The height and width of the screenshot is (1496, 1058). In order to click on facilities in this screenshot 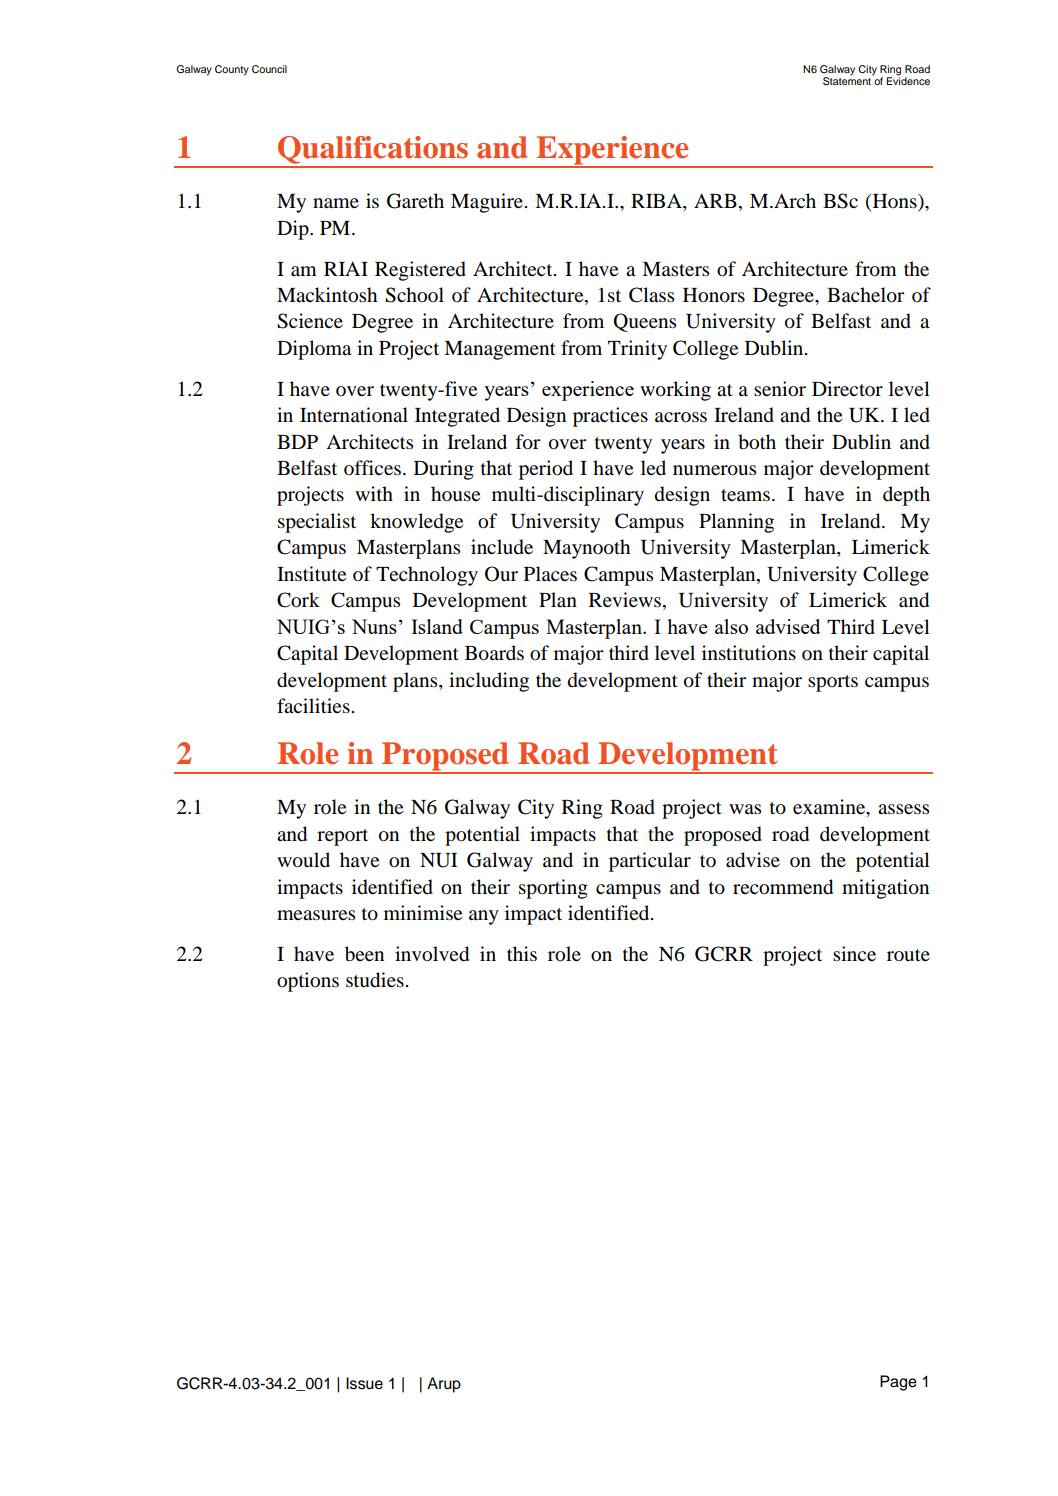, I will do `click(313, 706)`.
